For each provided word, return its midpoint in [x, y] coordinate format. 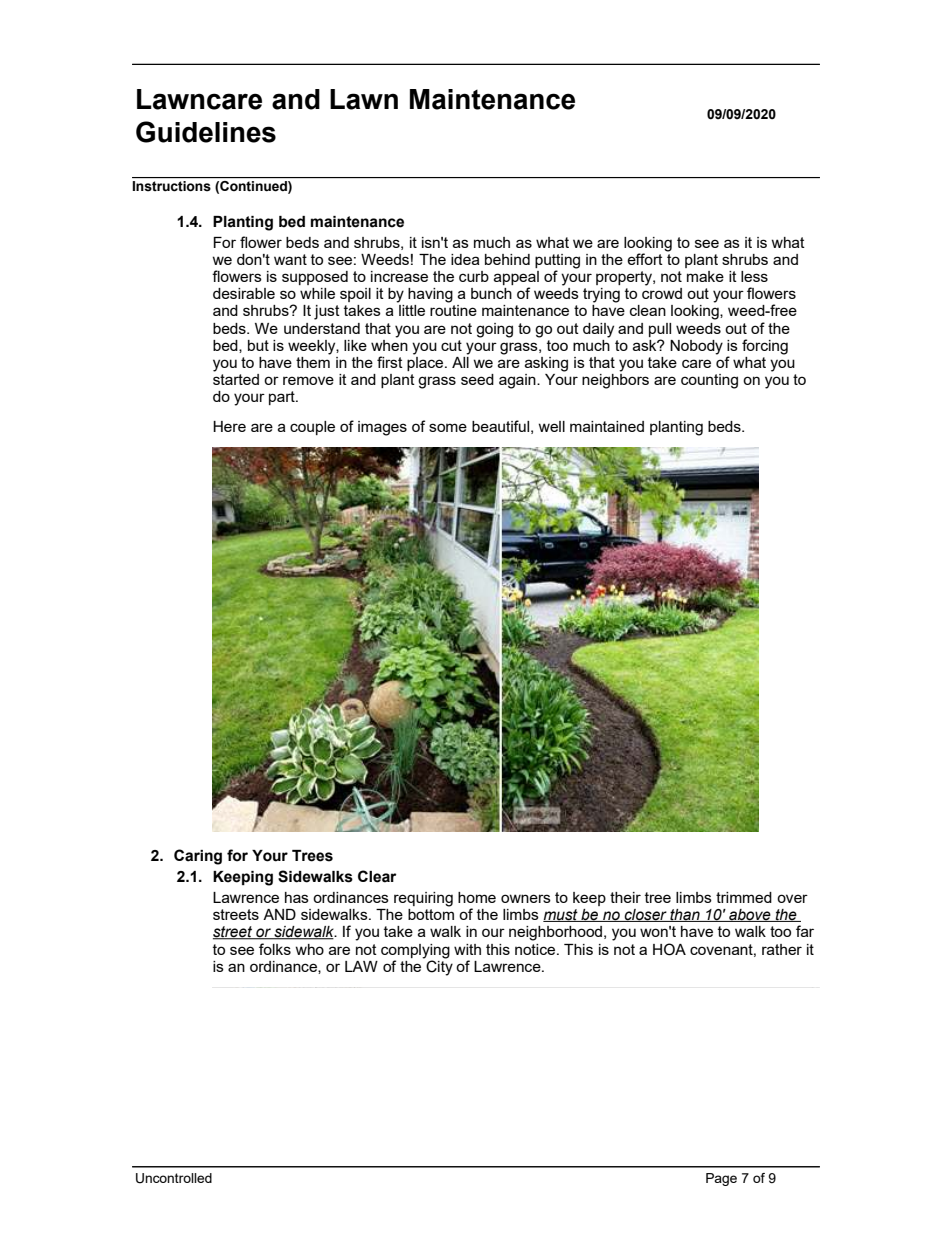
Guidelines [206, 132]
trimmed [744, 897]
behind [507, 259]
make [705, 276]
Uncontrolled [174, 1178]
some [448, 427]
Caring [198, 857]
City [438, 967]
